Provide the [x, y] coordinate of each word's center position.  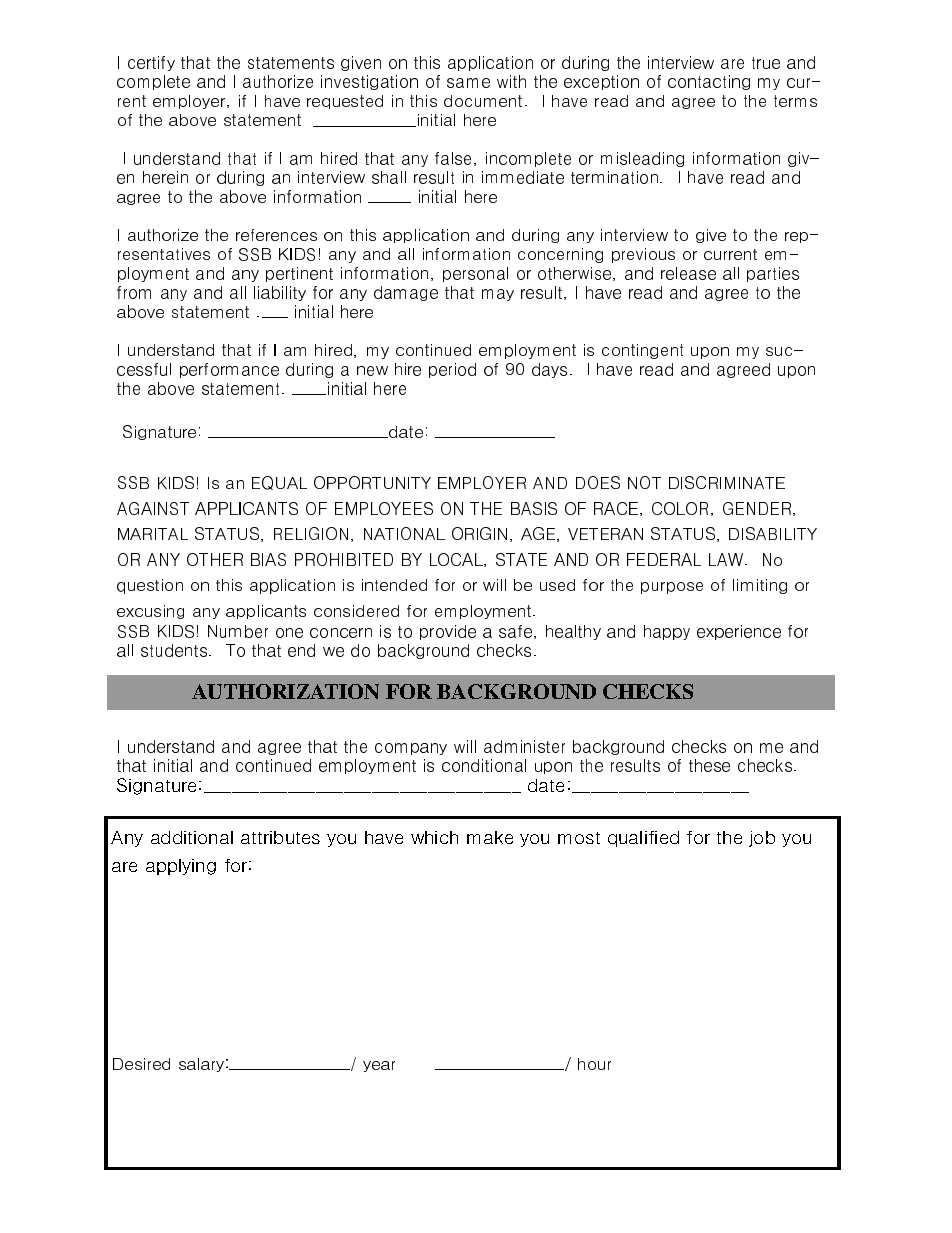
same [468, 83]
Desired [141, 1064]
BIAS [268, 559]
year [379, 1066]
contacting [709, 82]
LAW [726, 559]
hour [594, 1064]
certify [151, 63]
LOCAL [457, 560]
